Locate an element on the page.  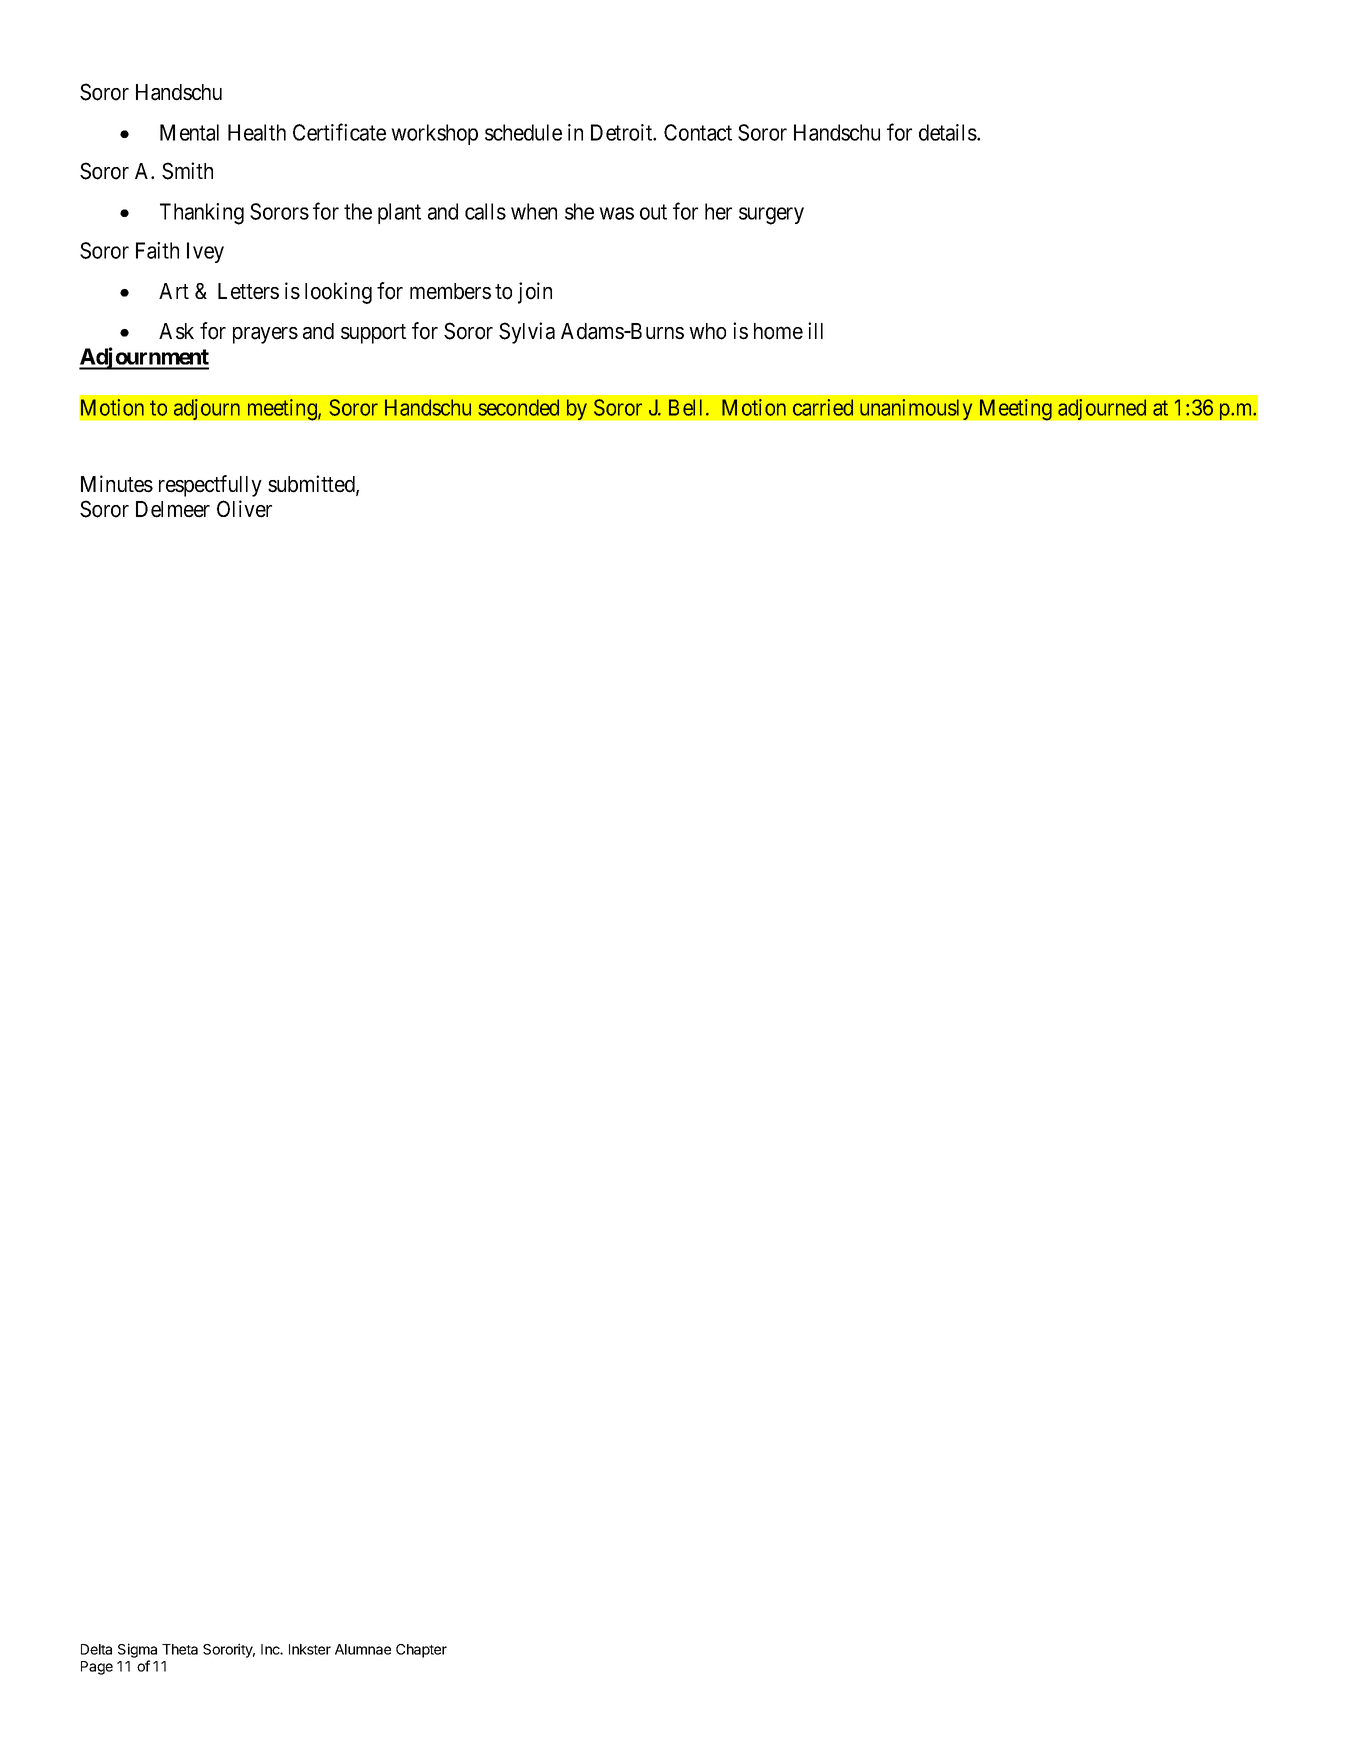
carried is located at coordinates (823, 407).
